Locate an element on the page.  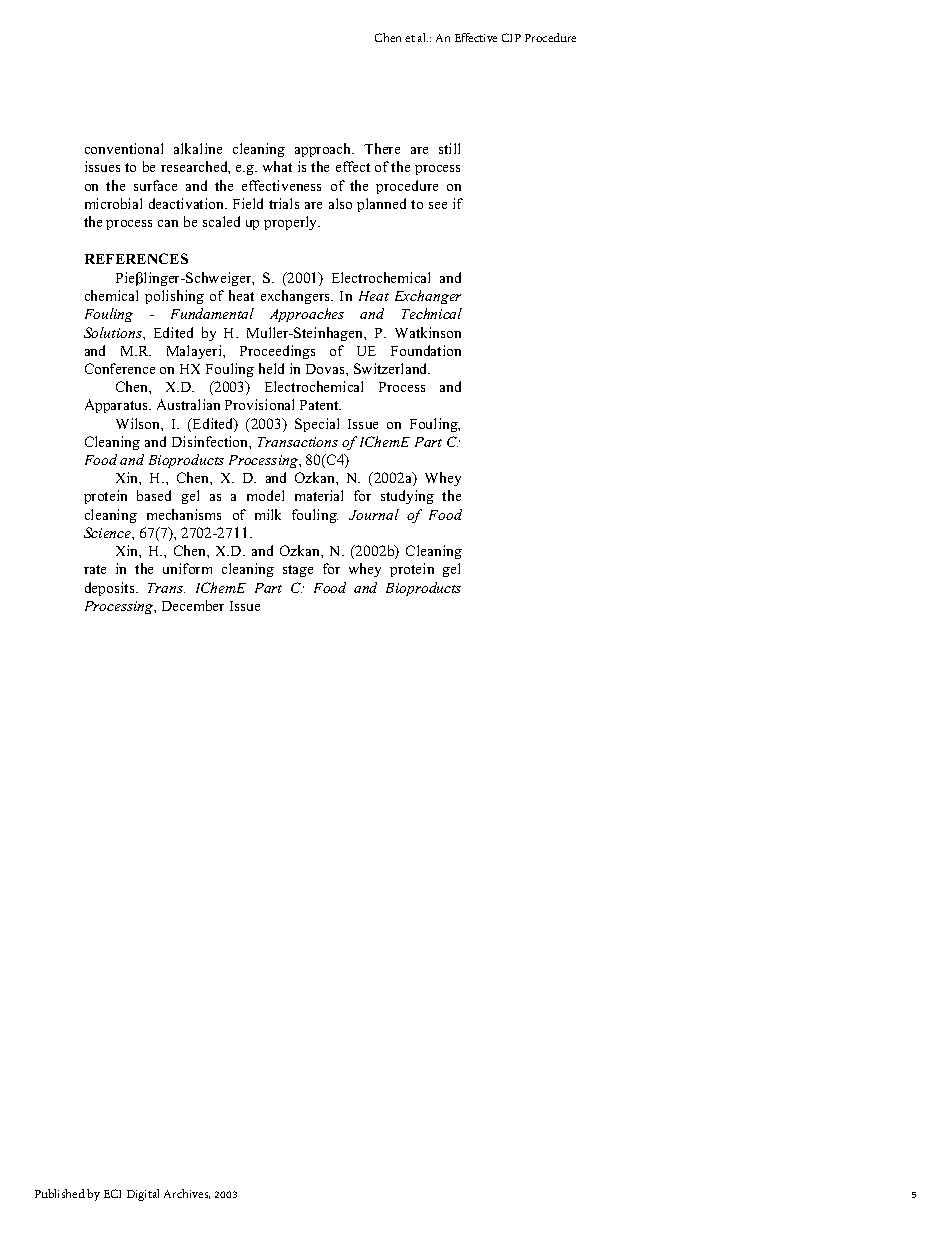
stage is located at coordinates (298, 571).
